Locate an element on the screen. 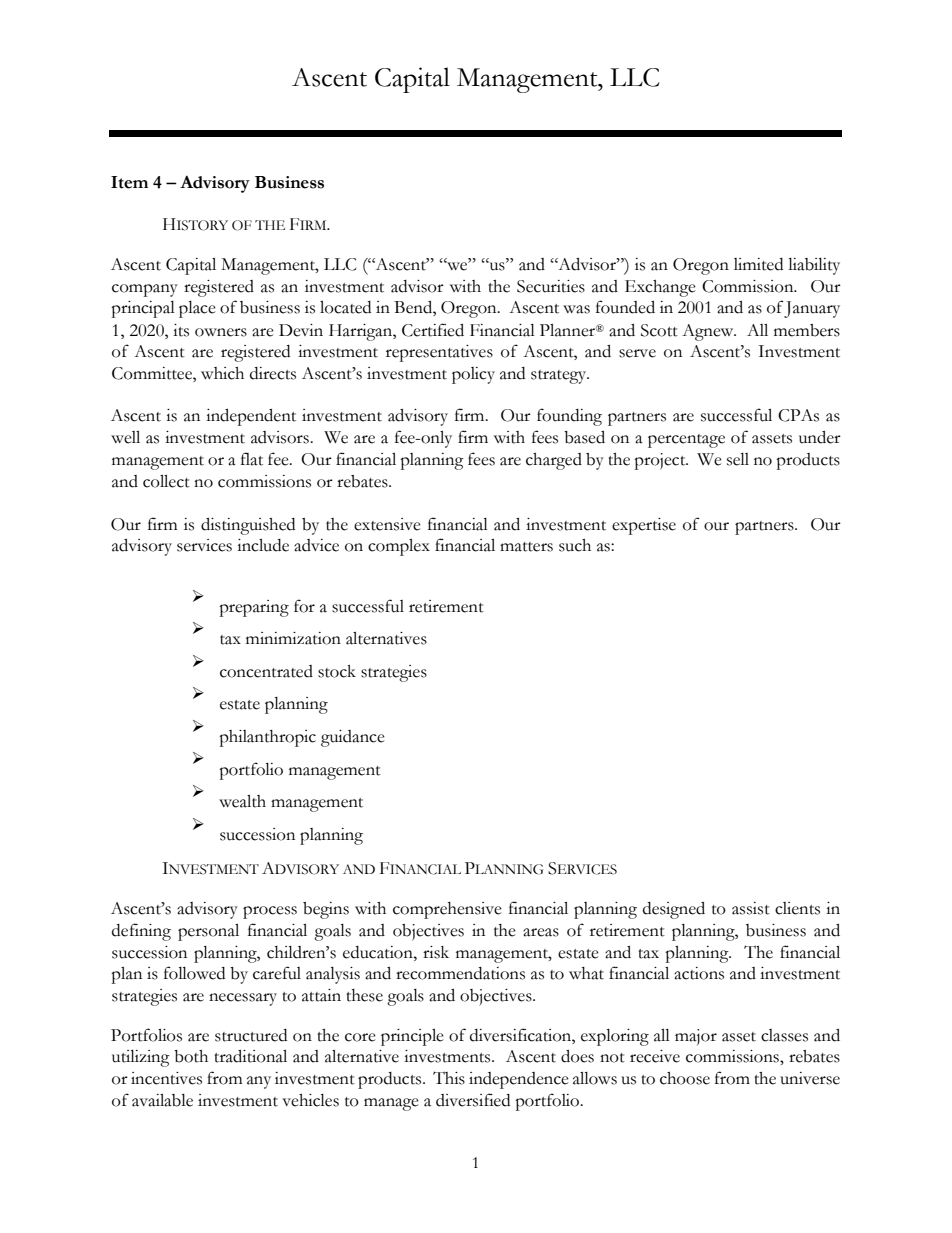  both is located at coordinates (191, 1056).
